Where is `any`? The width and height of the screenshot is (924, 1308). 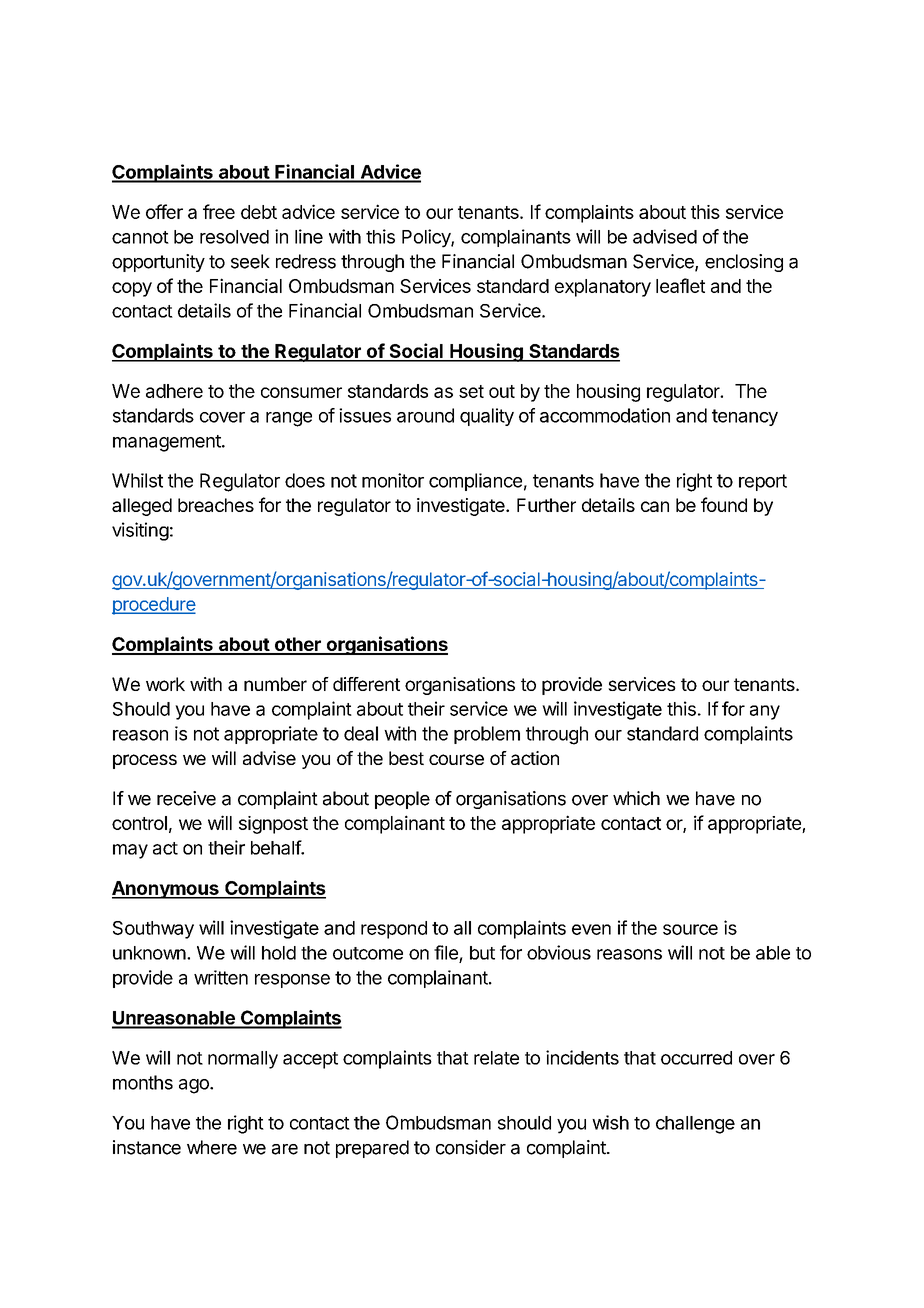 any is located at coordinates (765, 712).
